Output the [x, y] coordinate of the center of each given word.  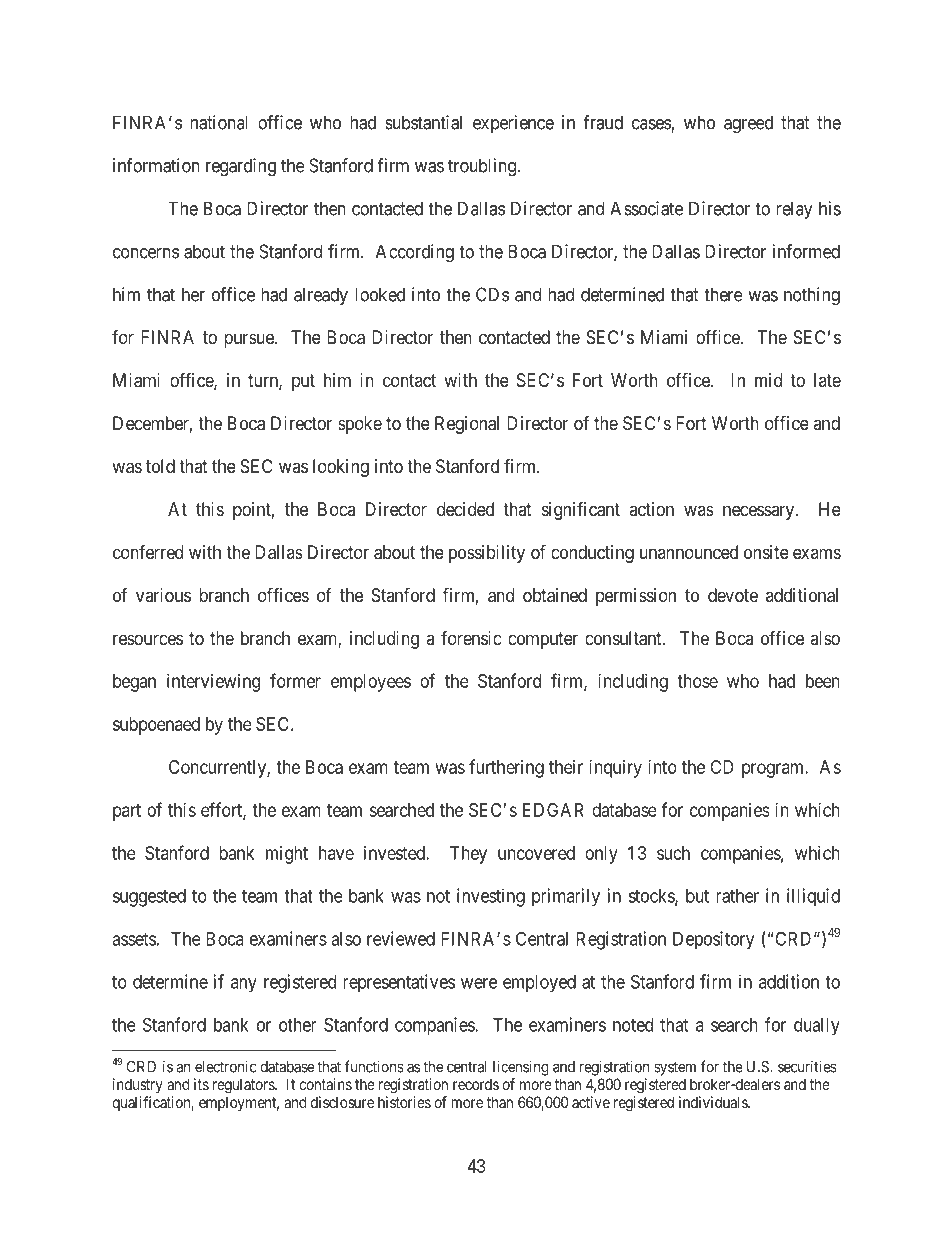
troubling [482, 167]
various [163, 595]
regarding [241, 167]
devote [733, 595]
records [476, 1084]
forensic [471, 637]
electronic [226, 1066]
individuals [714, 1102]
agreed [748, 124]
